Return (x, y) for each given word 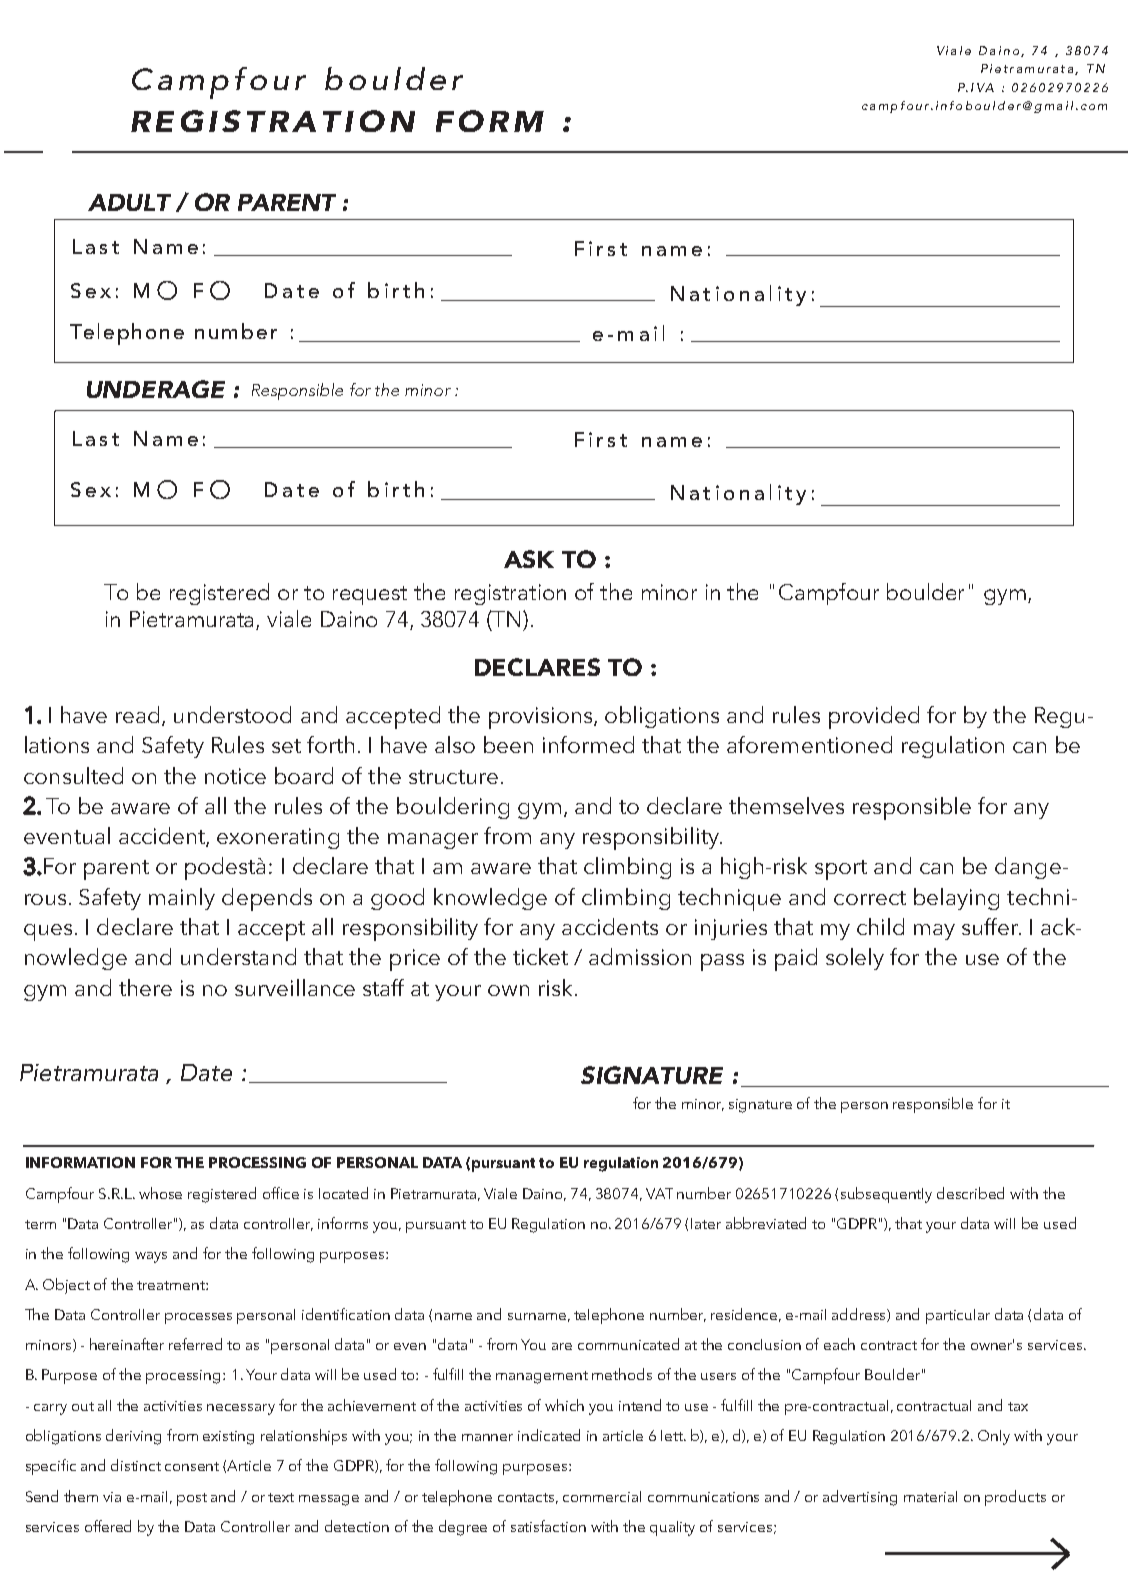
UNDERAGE (156, 389)
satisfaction (548, 1526)
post (192, 1499)
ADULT (129, 202)
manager (433, 841)
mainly (182, 899)
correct (870, 898)
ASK (529, 559)
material (930, 1496)
